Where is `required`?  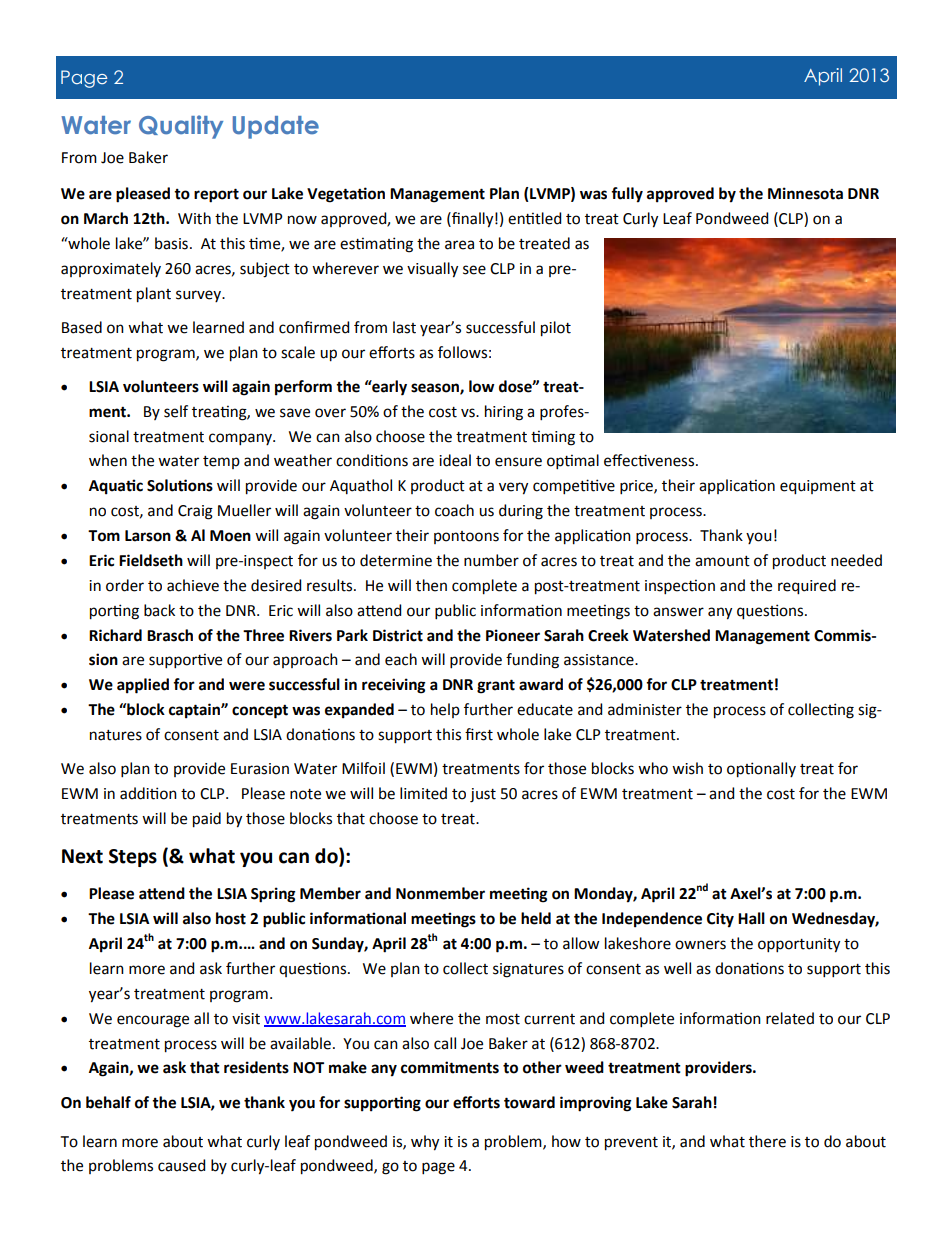 required is located at coordinates (807, 587).
